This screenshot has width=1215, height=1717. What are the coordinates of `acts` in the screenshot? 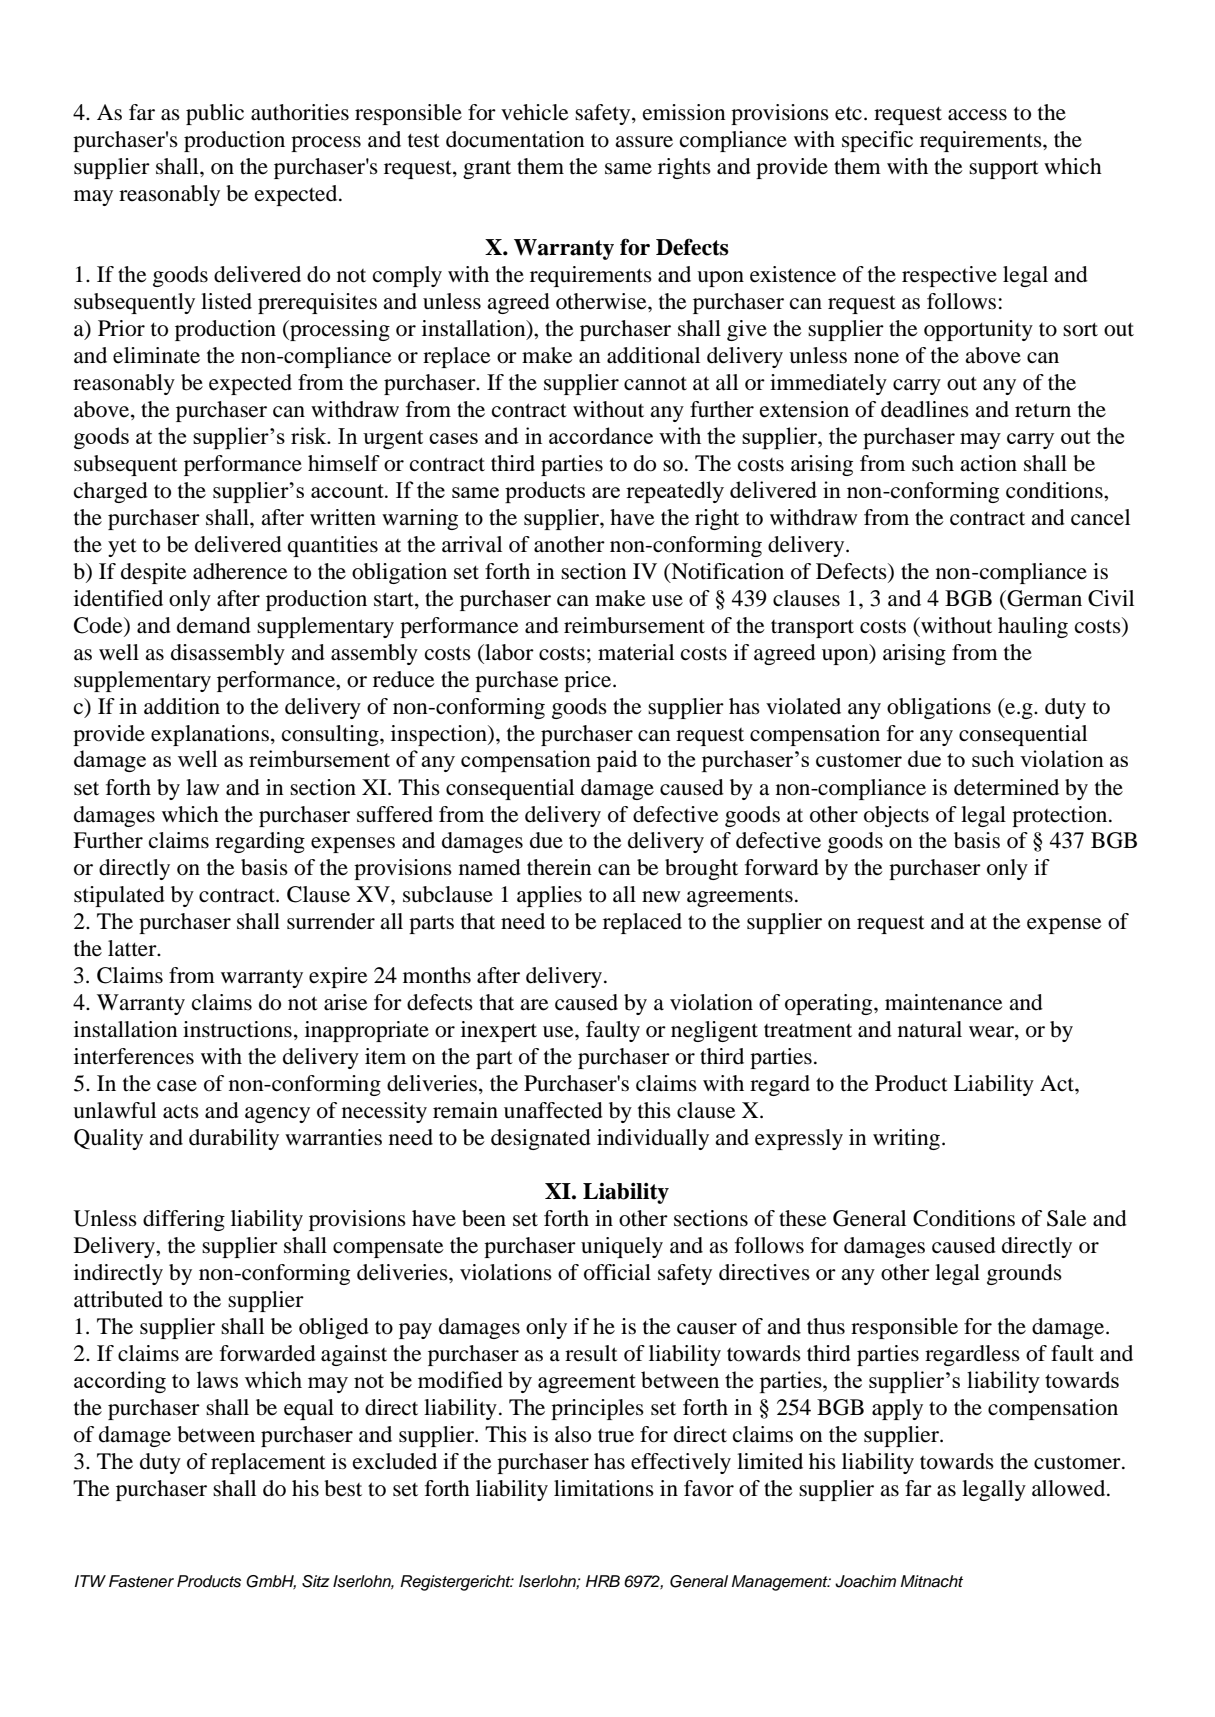 It's located at (181, 1112).
